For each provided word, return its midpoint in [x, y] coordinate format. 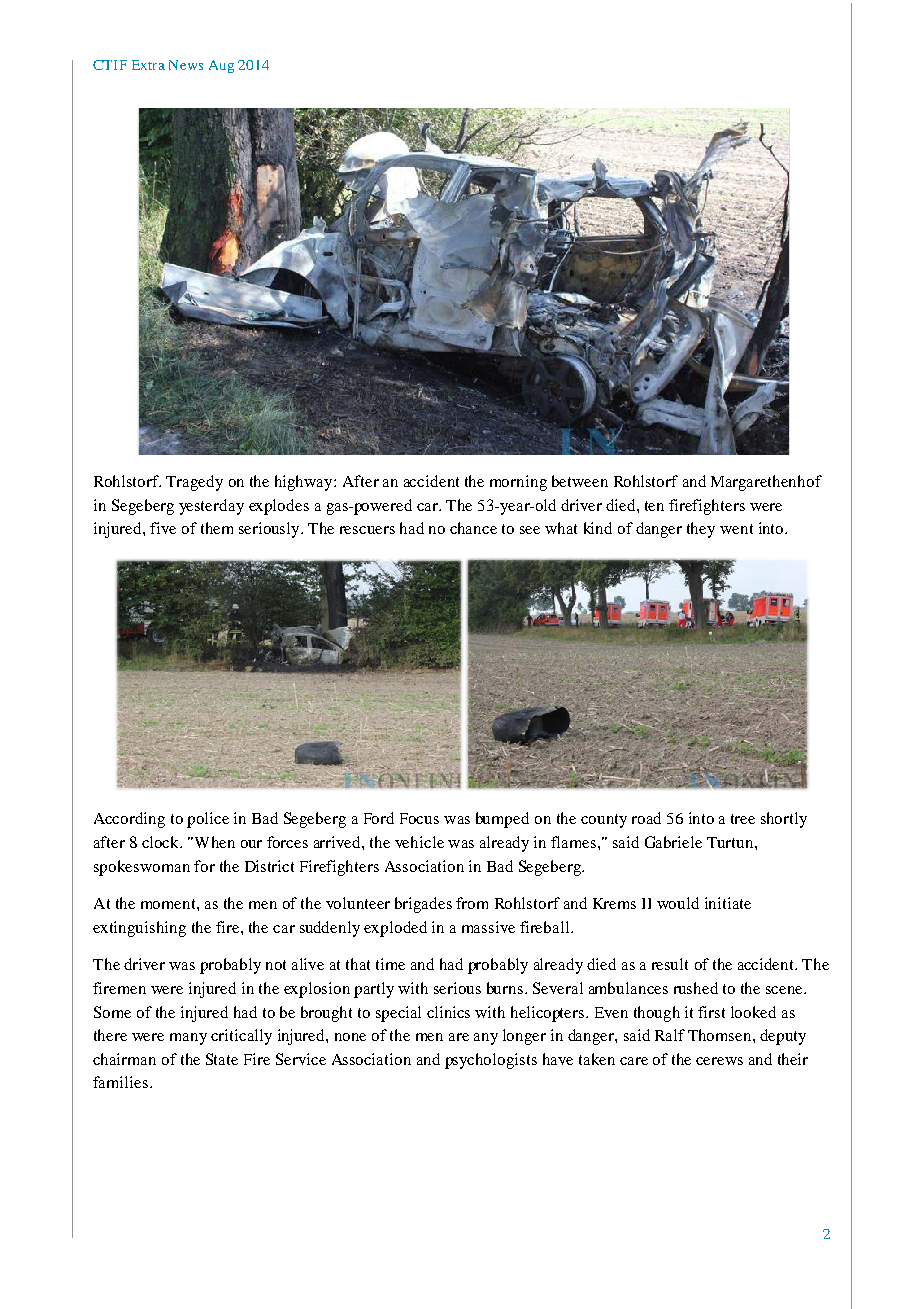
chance [473, 528]
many [188, 1039]
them [217, 528]
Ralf [670, 1035]
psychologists [491, 1061]
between [580, 481]
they [701, 530]
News [186, 65]
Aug [221, 66]
